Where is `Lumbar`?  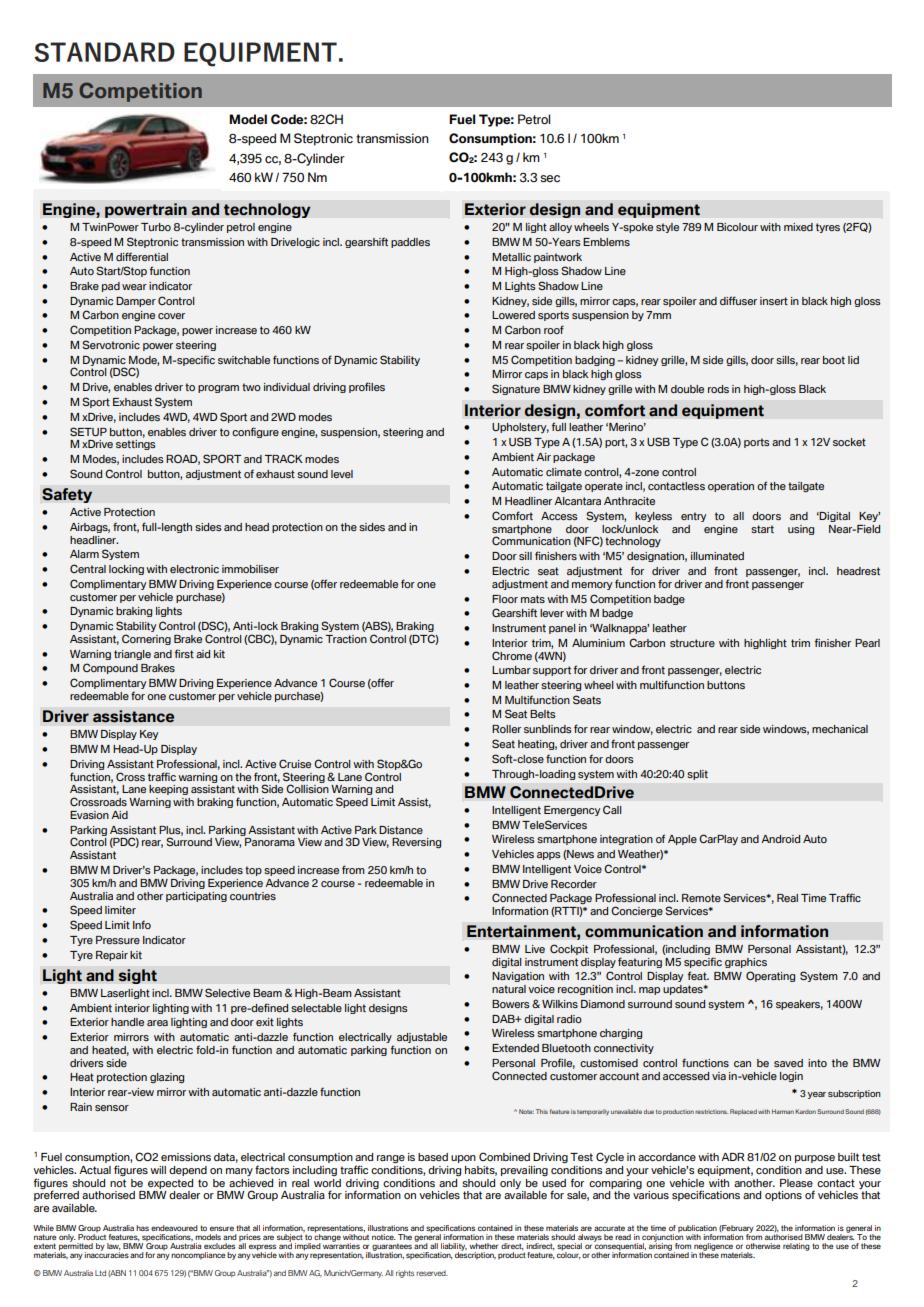 Lumbar is located at coordinates (511, 670).
